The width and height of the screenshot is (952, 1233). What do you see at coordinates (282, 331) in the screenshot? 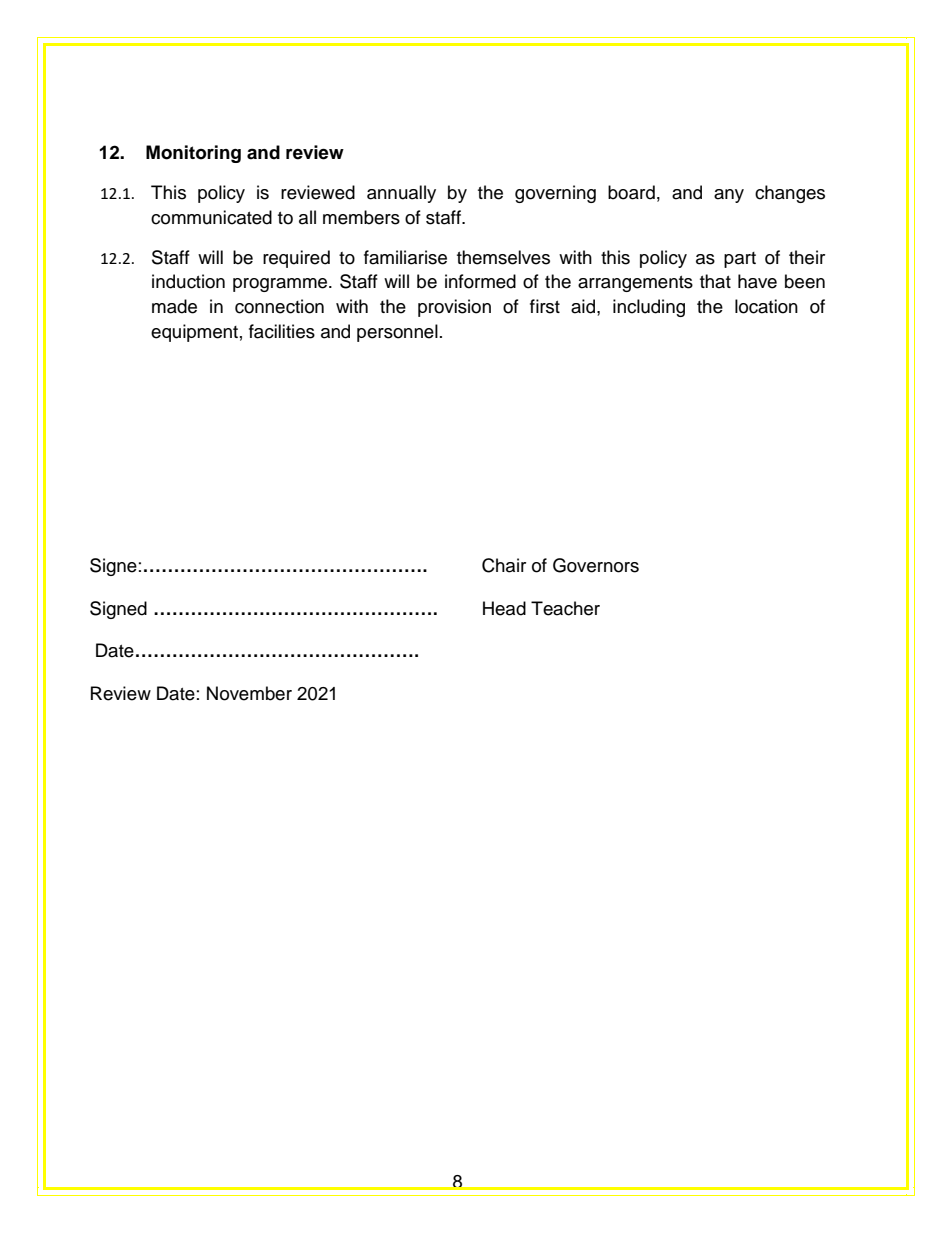
I see `facilities` at bounding box center [282, 331].
